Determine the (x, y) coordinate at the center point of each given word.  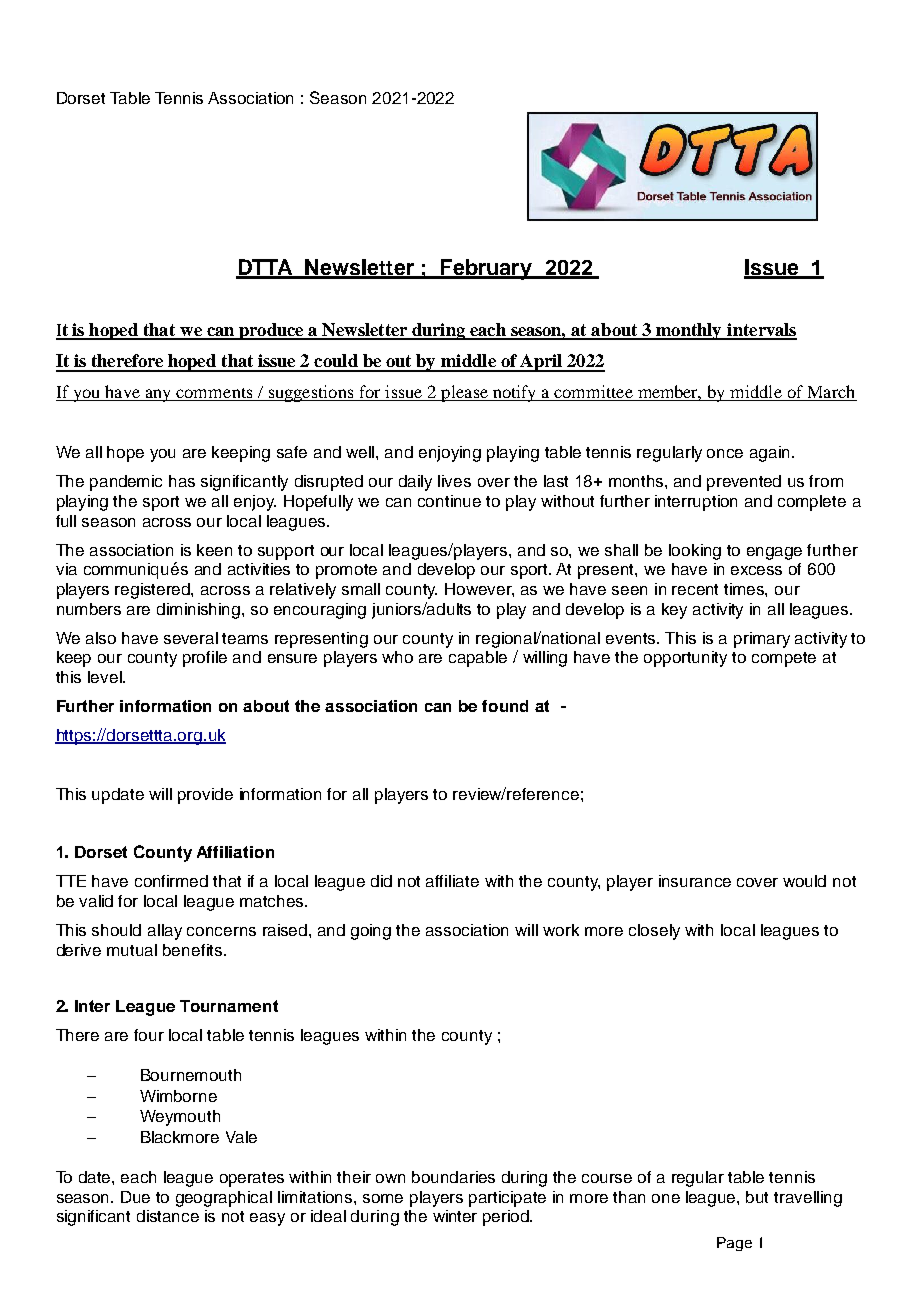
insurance (695, 881)
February (486, 269)
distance (168, 1216)
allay (165, 932)
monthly (689, 331)
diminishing (200, 611)
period (507, 1218)
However (479, 590)
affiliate (452, 881)
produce (271, 331)
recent (695, 589)
